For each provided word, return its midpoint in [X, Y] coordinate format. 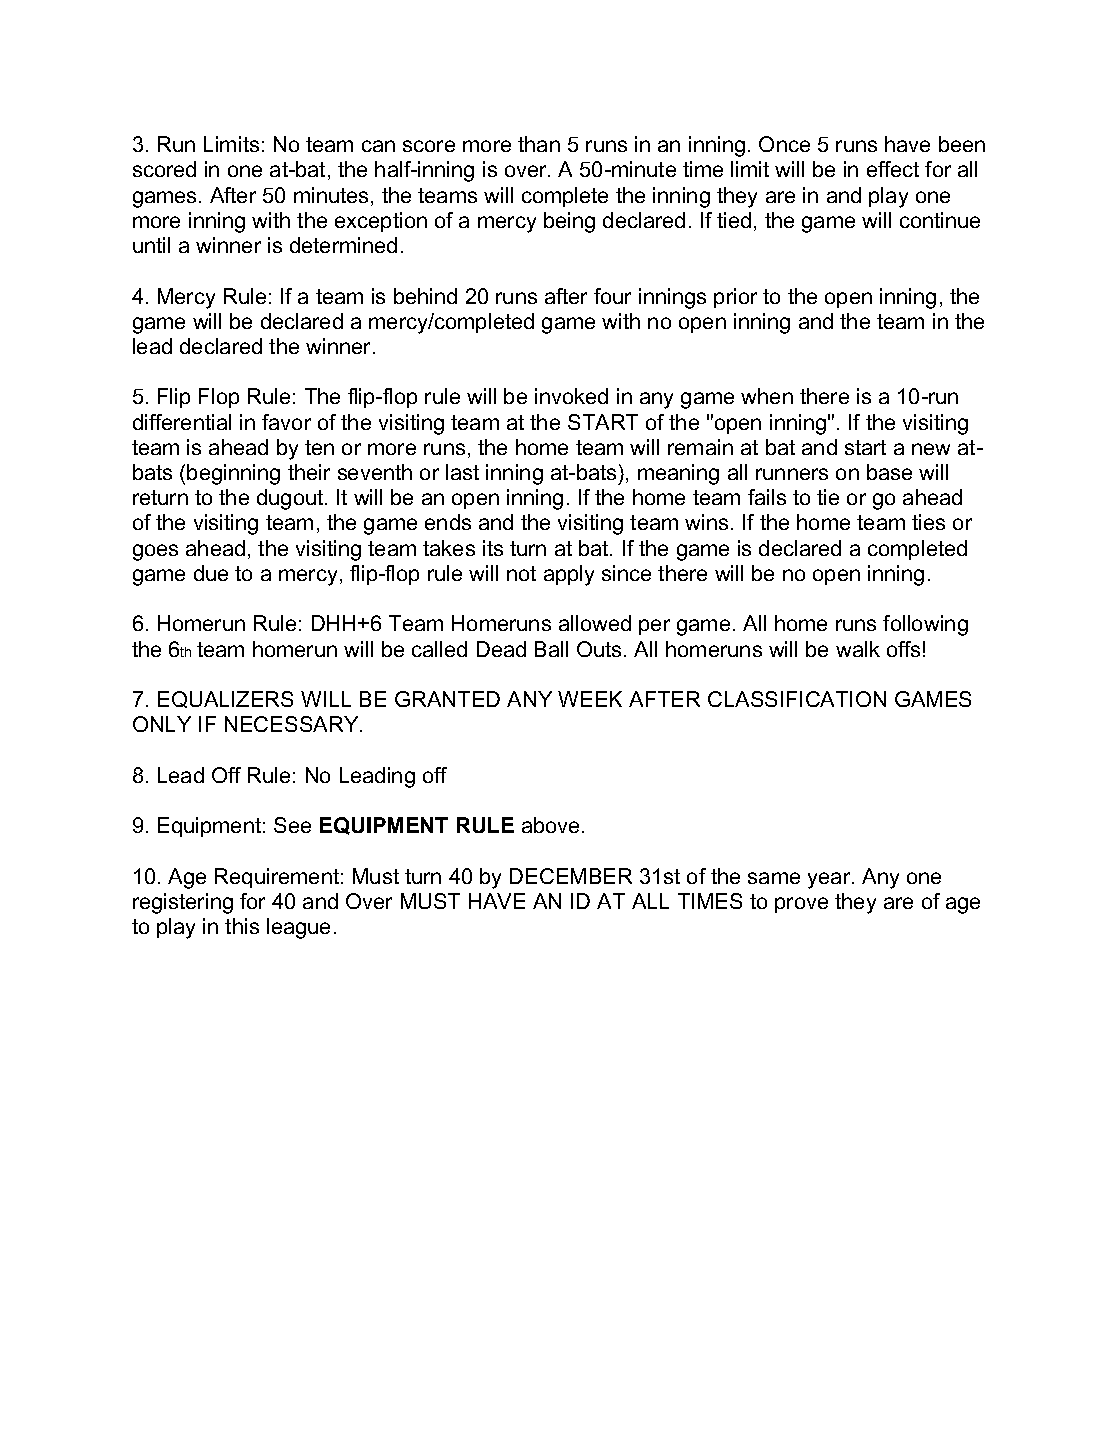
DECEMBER [571, 876]
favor [286, 422]
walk [858, 649]
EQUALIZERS [225, 699]
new [931, 449]
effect [893, 169]
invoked [571, 396]
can [378, 146]
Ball [551, 649]
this [242, 926]
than [539, 144]
